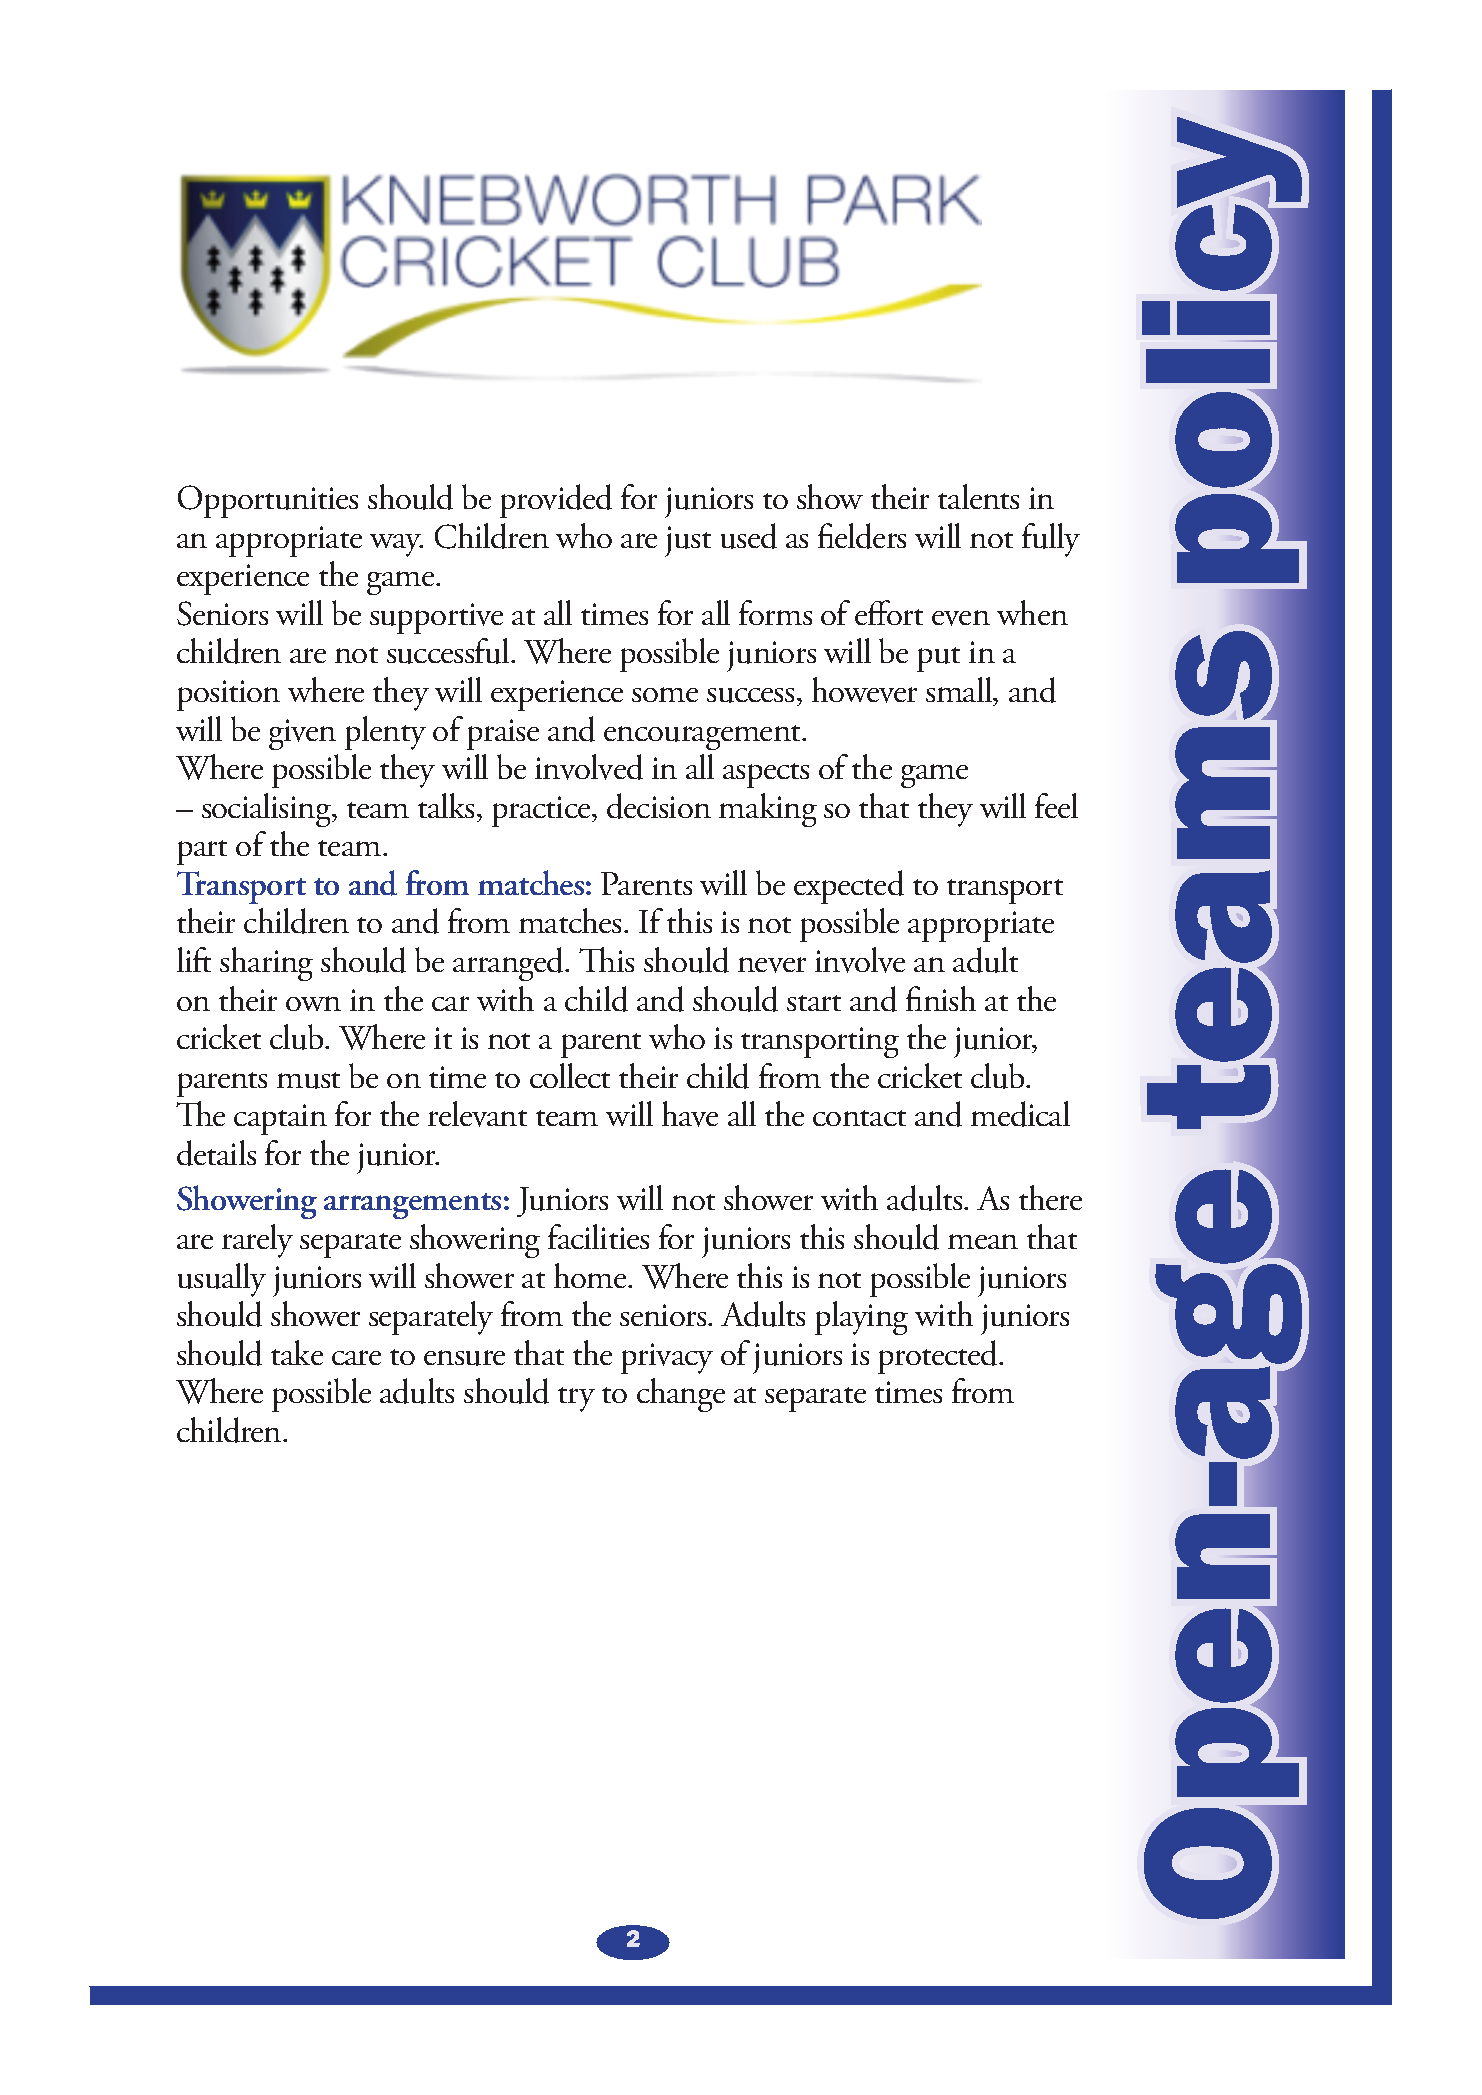  Describe the element at coordinates (960, 689) in the document. I see `small` at that location.
